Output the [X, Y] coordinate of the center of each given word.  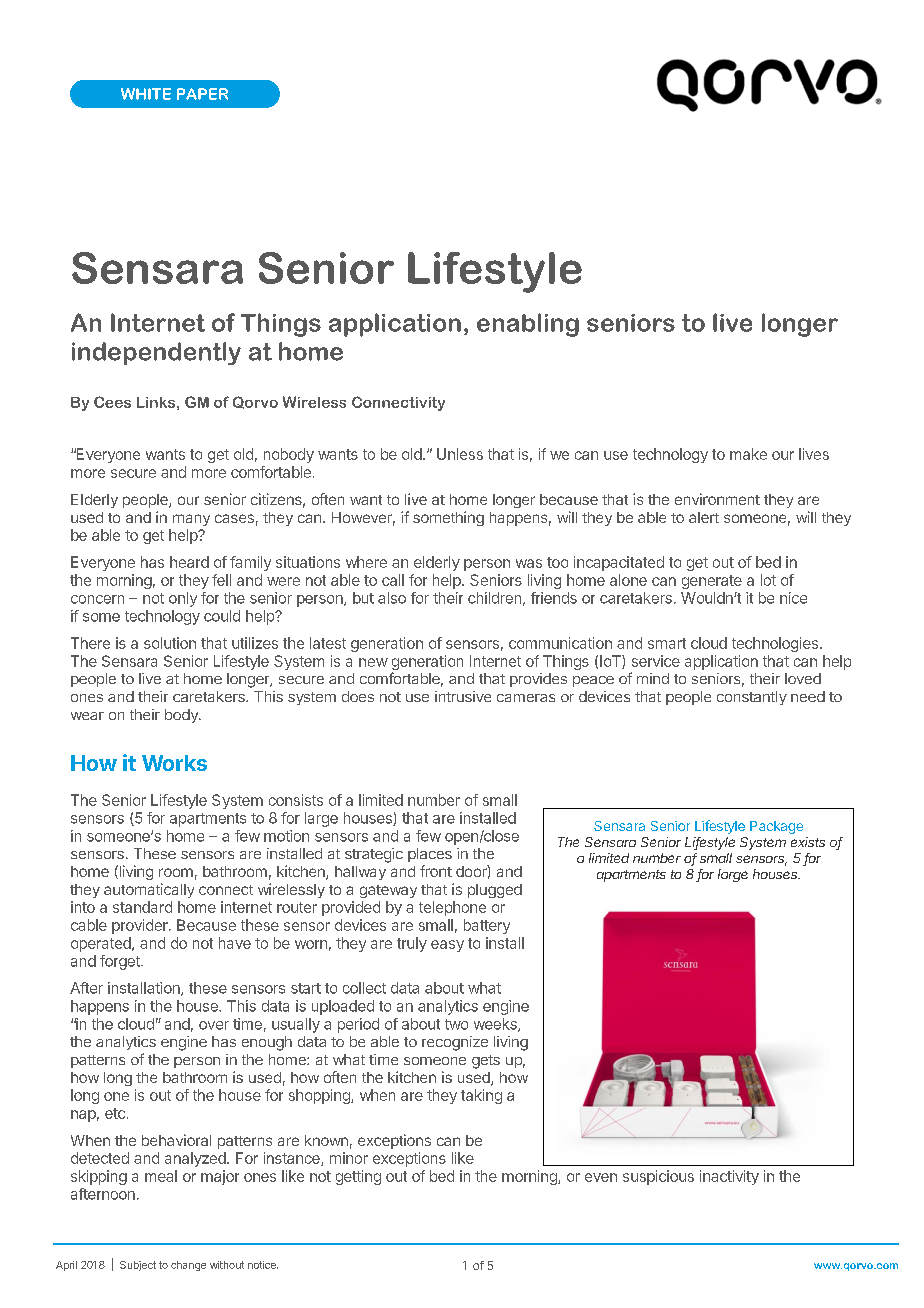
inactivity [729, 1177]
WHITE [146, 94]
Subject [138, 1266]
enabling [528, 325]
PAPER [202, 94]
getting [358, 1177]
